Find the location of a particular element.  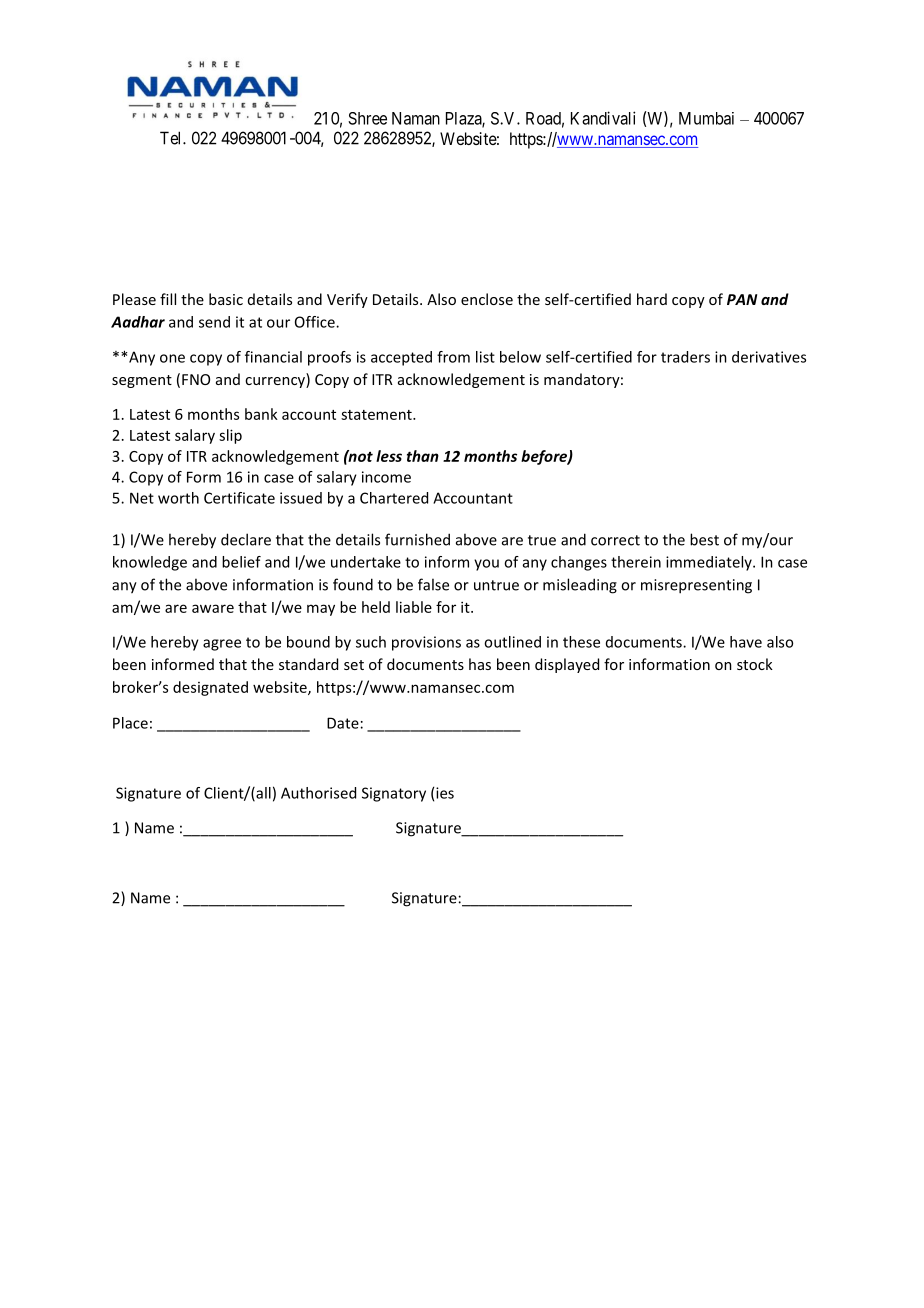

hard is located at coordinates (652, 299).
